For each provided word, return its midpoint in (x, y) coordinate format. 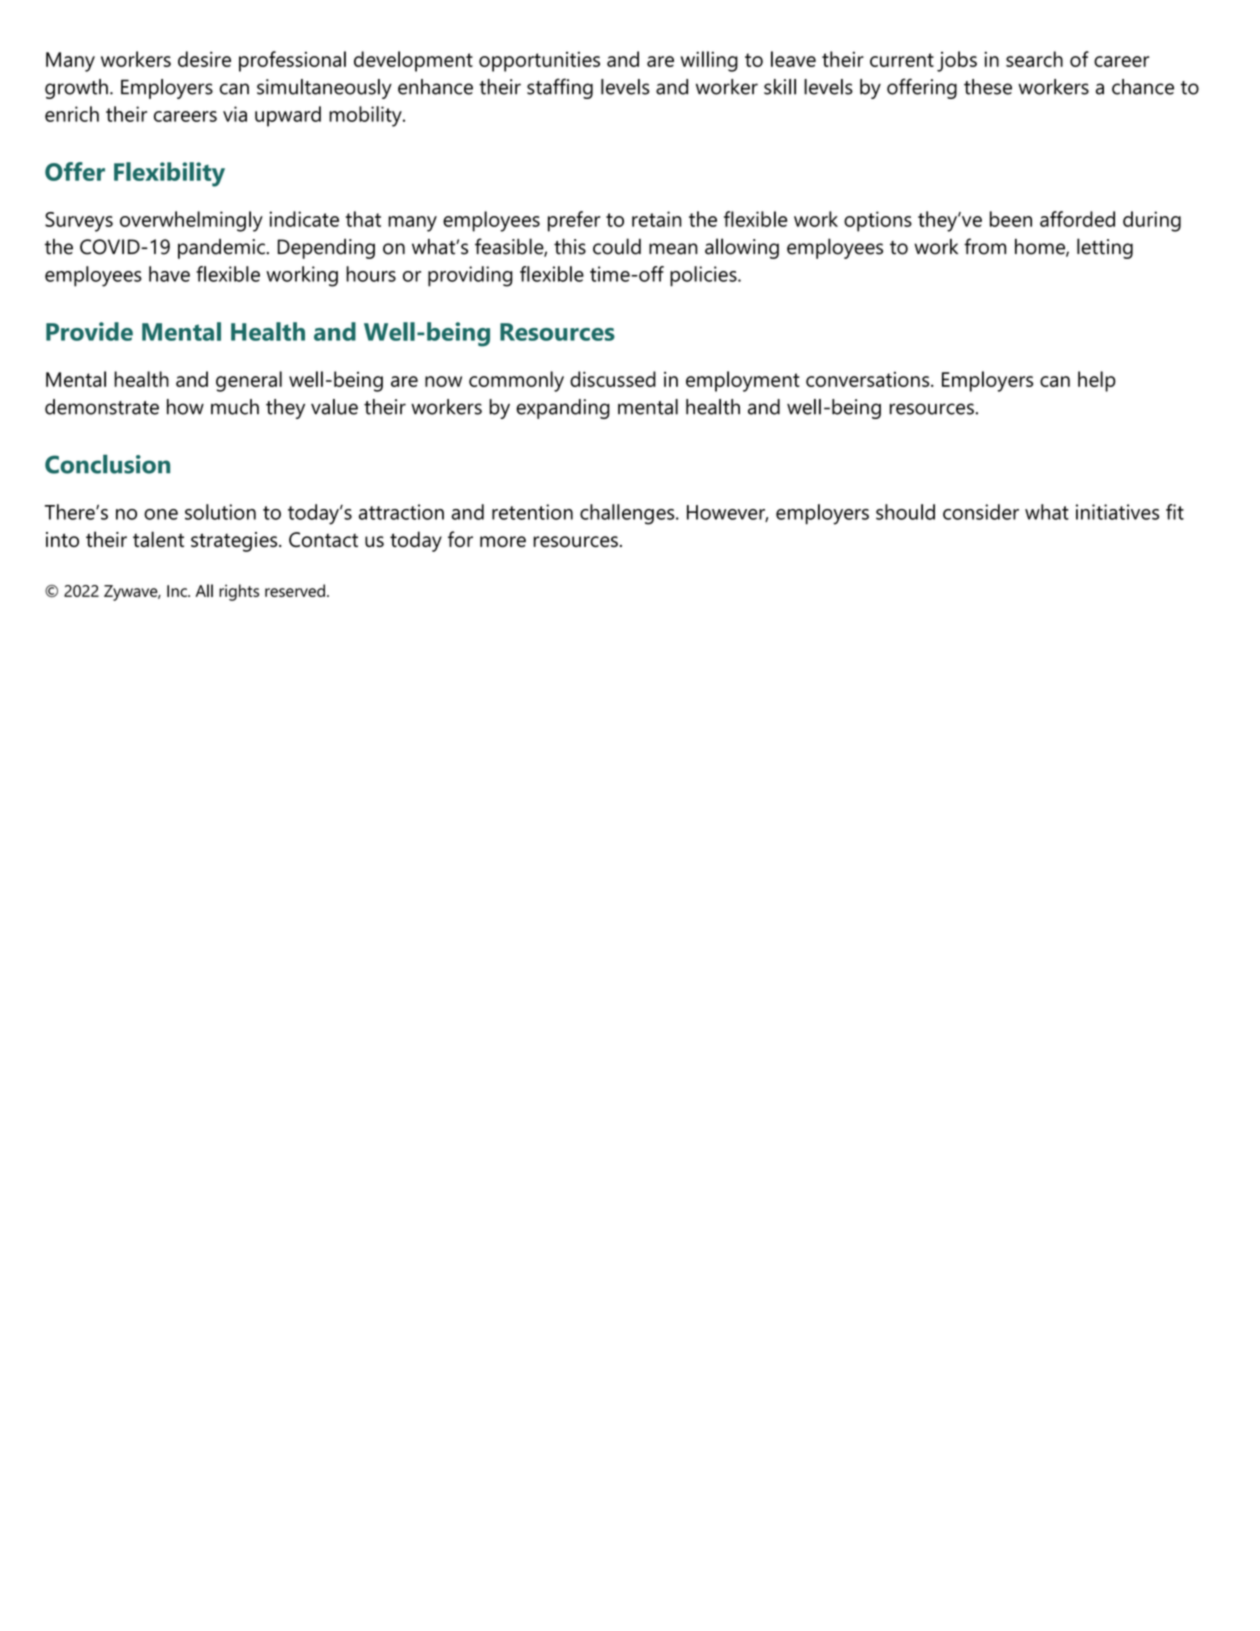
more (503, 541)
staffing (560, 88)
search (1034, 59)
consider (981, 512)
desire (204, 59)
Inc (178, 591)
